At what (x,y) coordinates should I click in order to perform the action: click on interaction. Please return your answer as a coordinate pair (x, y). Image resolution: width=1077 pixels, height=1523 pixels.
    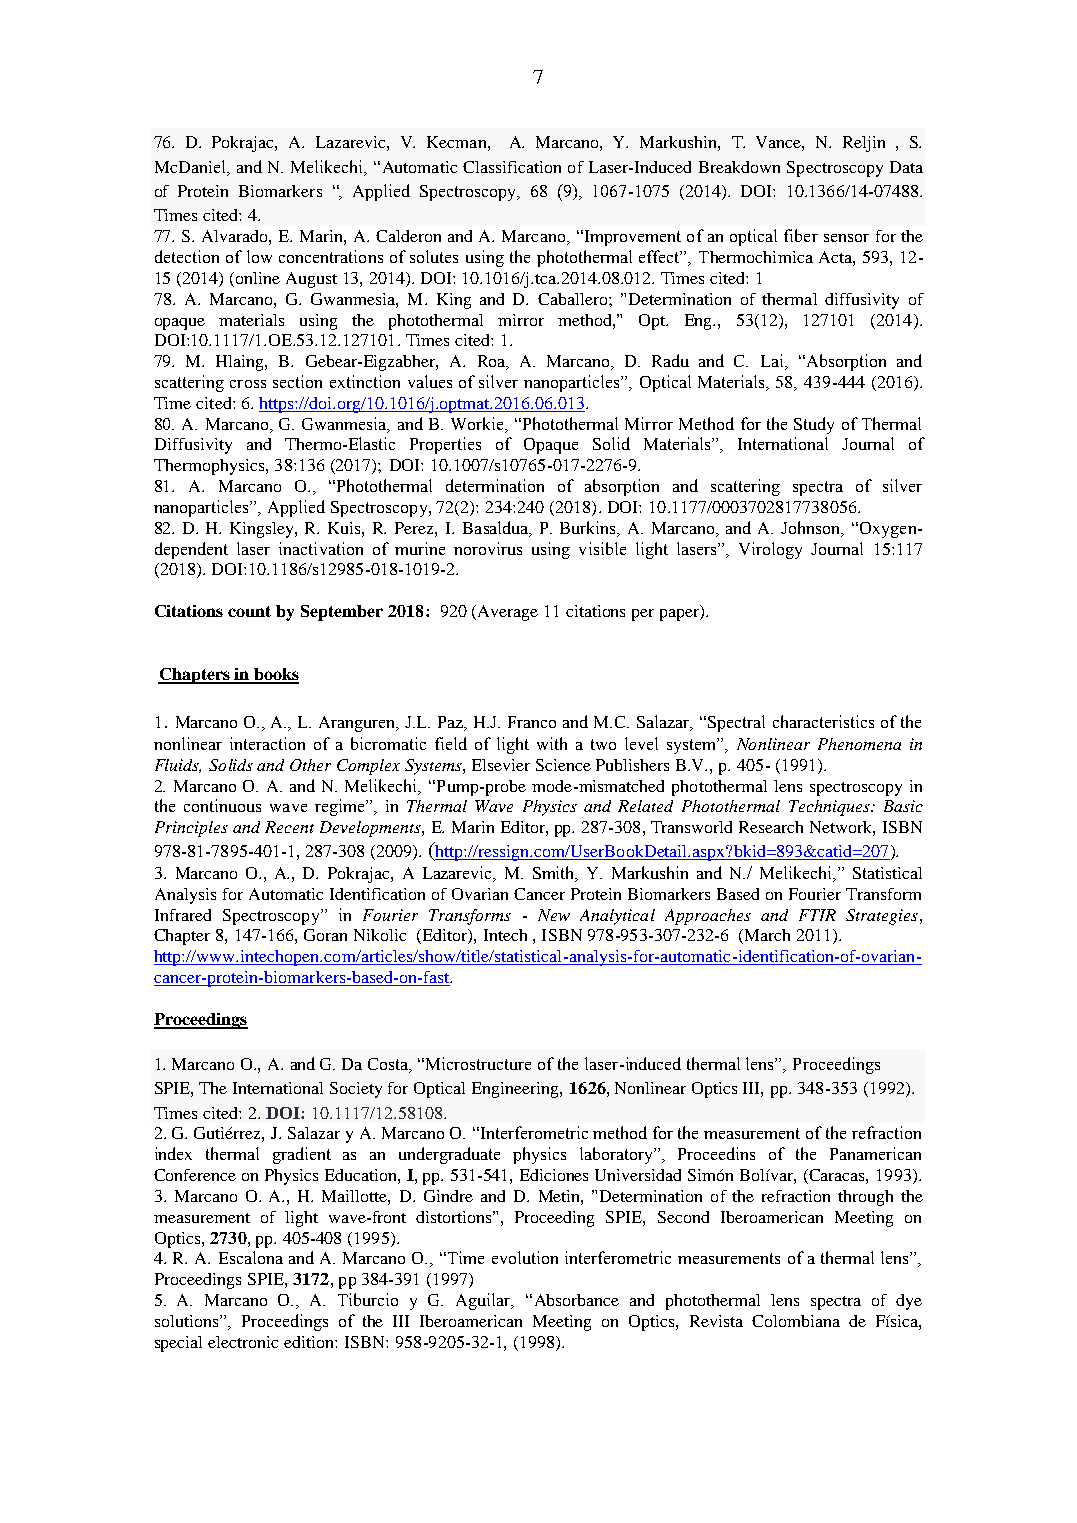
    Looking at the image, I should click on (267, 743).
